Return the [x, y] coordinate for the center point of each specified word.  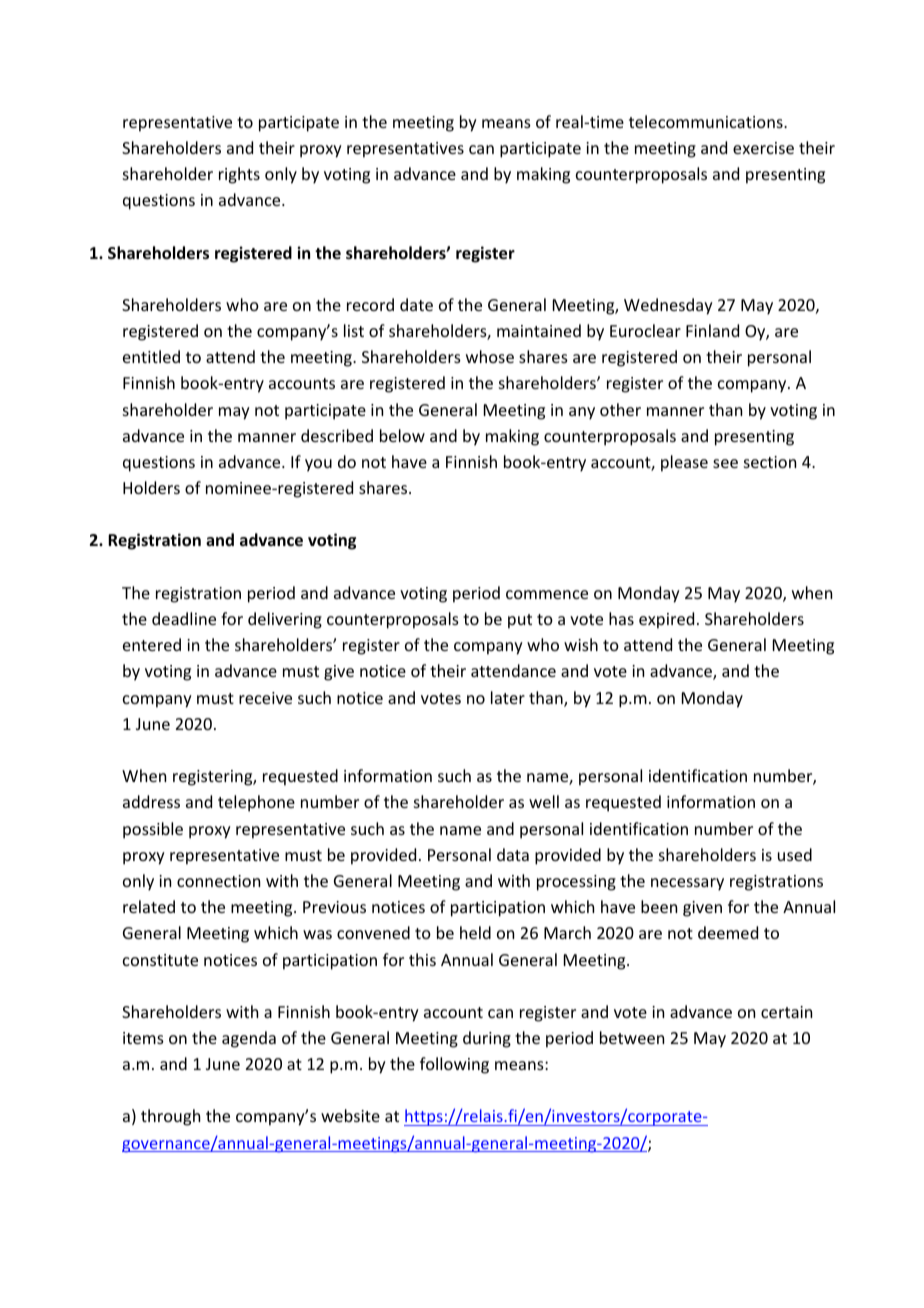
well [544, 801]
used [795, 854]
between [632, 1037]
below [402, 435]
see [725, 463]
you [318, 465]
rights [239, 175]
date [416, 304]
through [170, 1117]
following [454, 1065]
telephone [256, 803]
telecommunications [707, 121]
